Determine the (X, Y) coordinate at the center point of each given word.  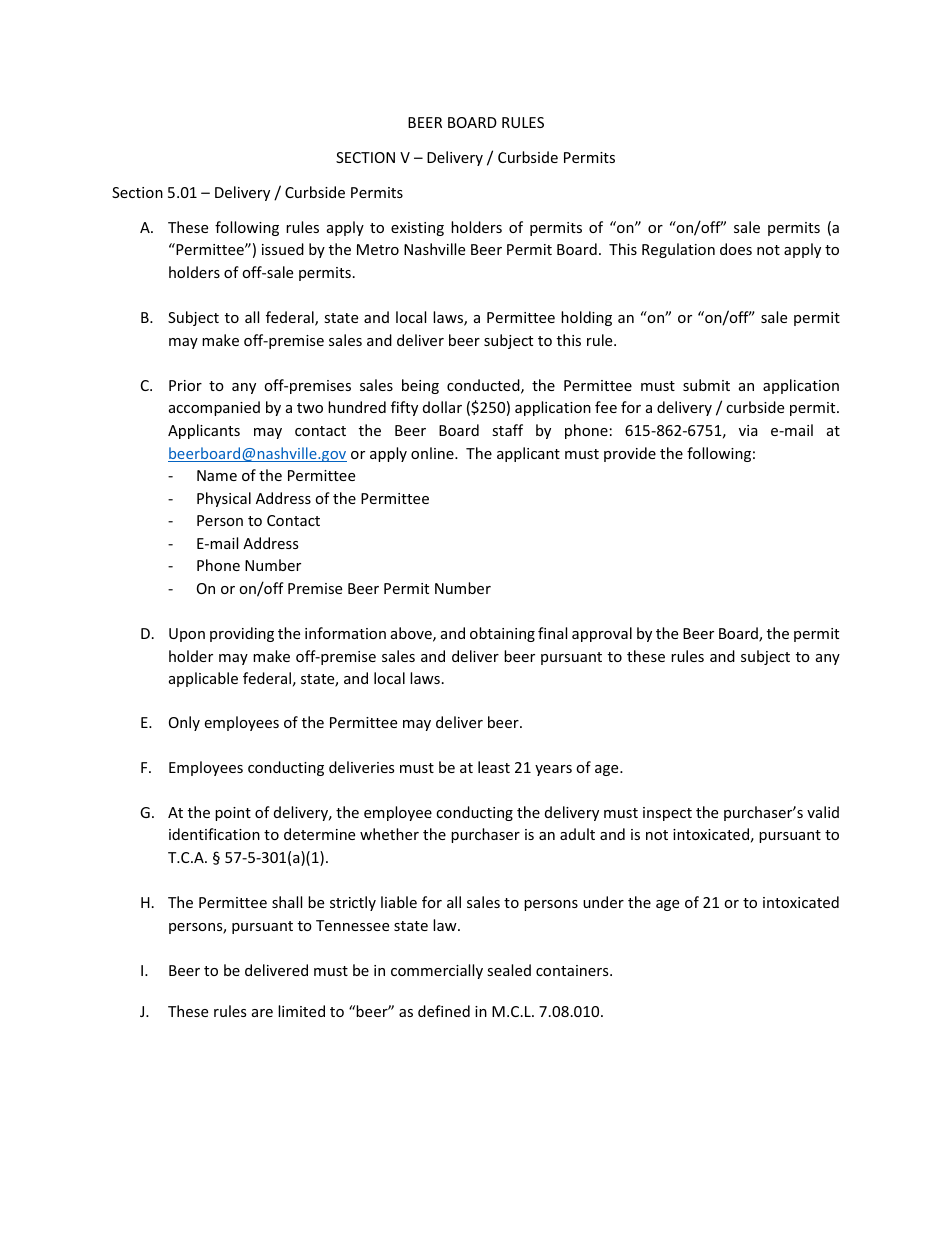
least (494, 767)
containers (573, 970)
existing (417, 229)
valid (823, 812)
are (262, 1013)
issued (283, 249)
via (748, 430)
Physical (224, 499)
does (736, 249)
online (433, 453)
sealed (509, 970)
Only (184, 723)
